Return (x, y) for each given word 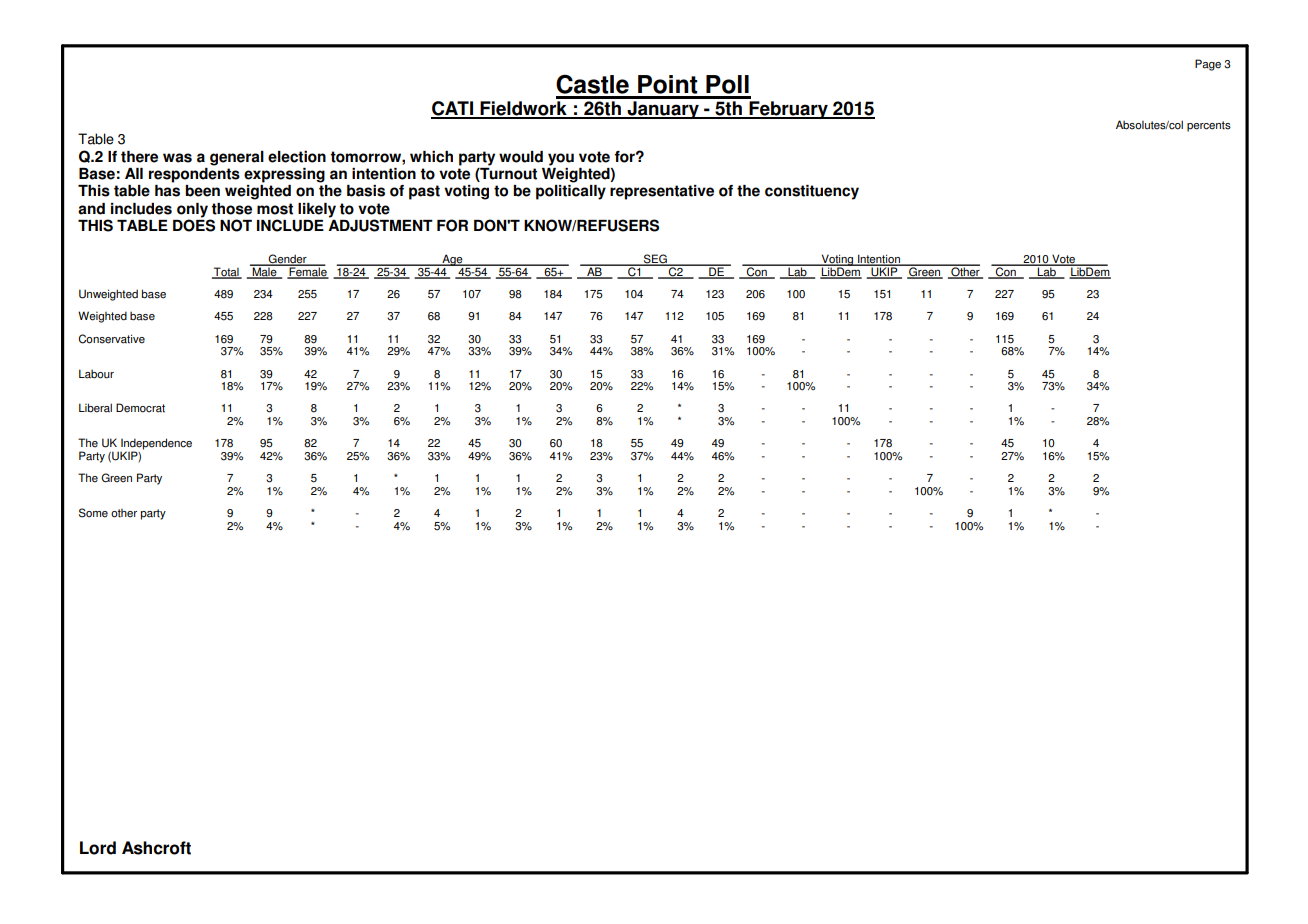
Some (93, 513)
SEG (655, 260)
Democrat (140, 408)
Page (1208, 65)
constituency (812, 192)
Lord (98, 848)
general (237, 158)
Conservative (111, 339)
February (788, 110)
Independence (156, 445)
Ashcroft (156, 848)
